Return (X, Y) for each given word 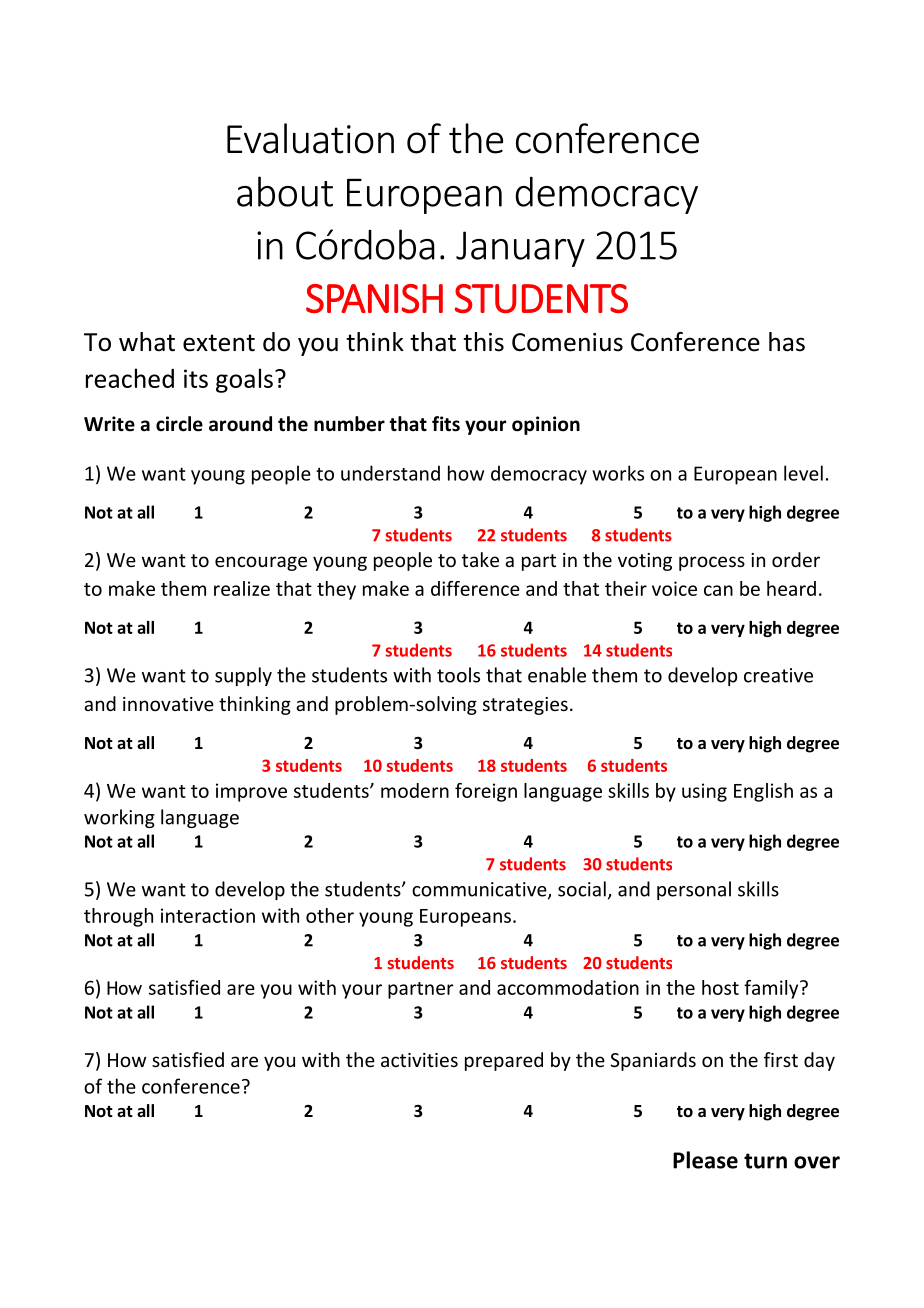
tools (458, 675)
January (520, 249)
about (285, 191)
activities (419, 1060)
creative (778, 675)
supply (243, 676)
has (787, 342)
